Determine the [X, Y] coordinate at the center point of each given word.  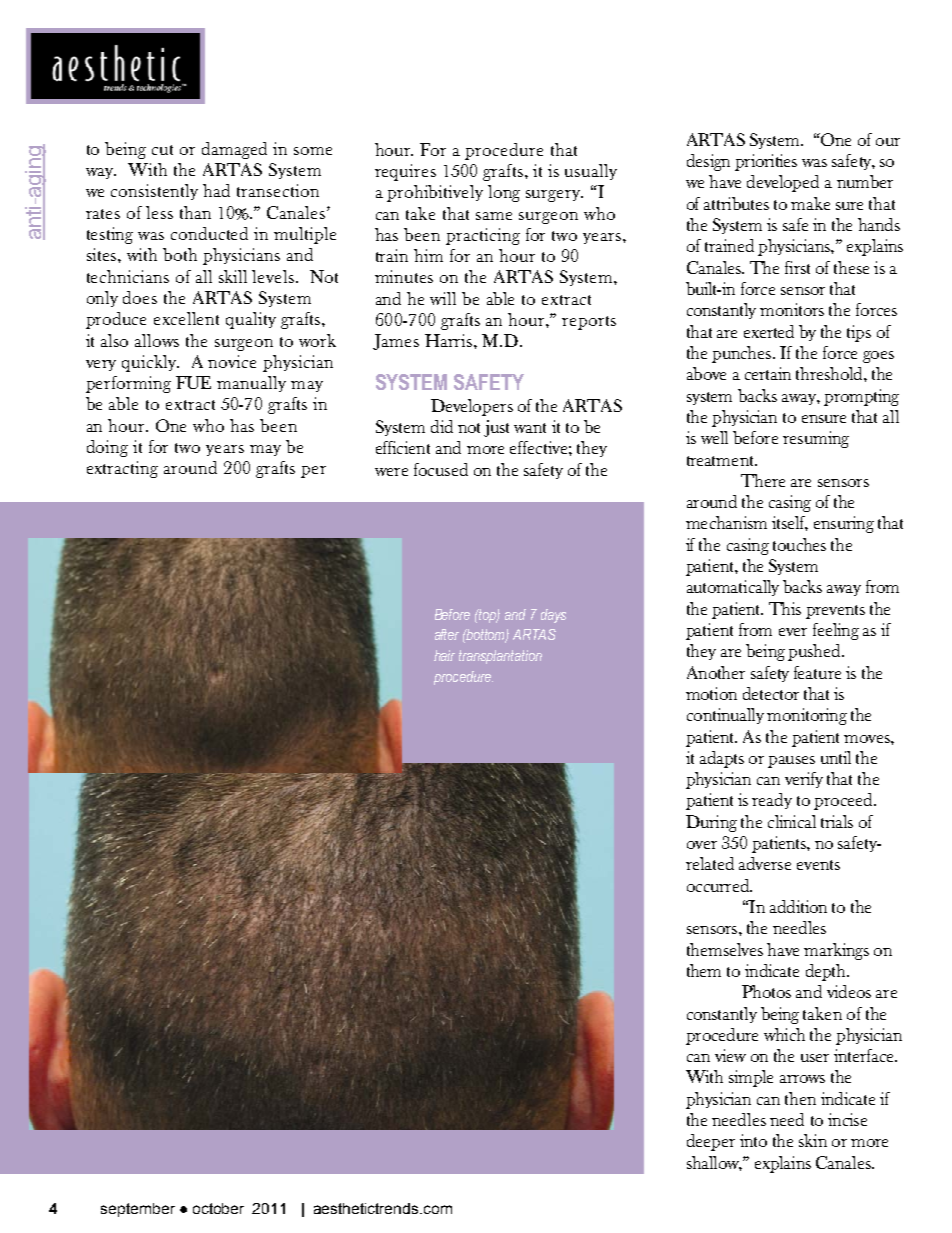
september [138, 1210]
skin [813, 1140]
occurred [719, 885]
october [218, 1208]
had [216, 190]
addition [798, 906]
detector [771, 693]
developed [783, 183]
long [504, 193]
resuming [816, 439]
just [496, 428]
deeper [711, 1142]
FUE [193, 382]
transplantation [500, 657]
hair [444, 655]
